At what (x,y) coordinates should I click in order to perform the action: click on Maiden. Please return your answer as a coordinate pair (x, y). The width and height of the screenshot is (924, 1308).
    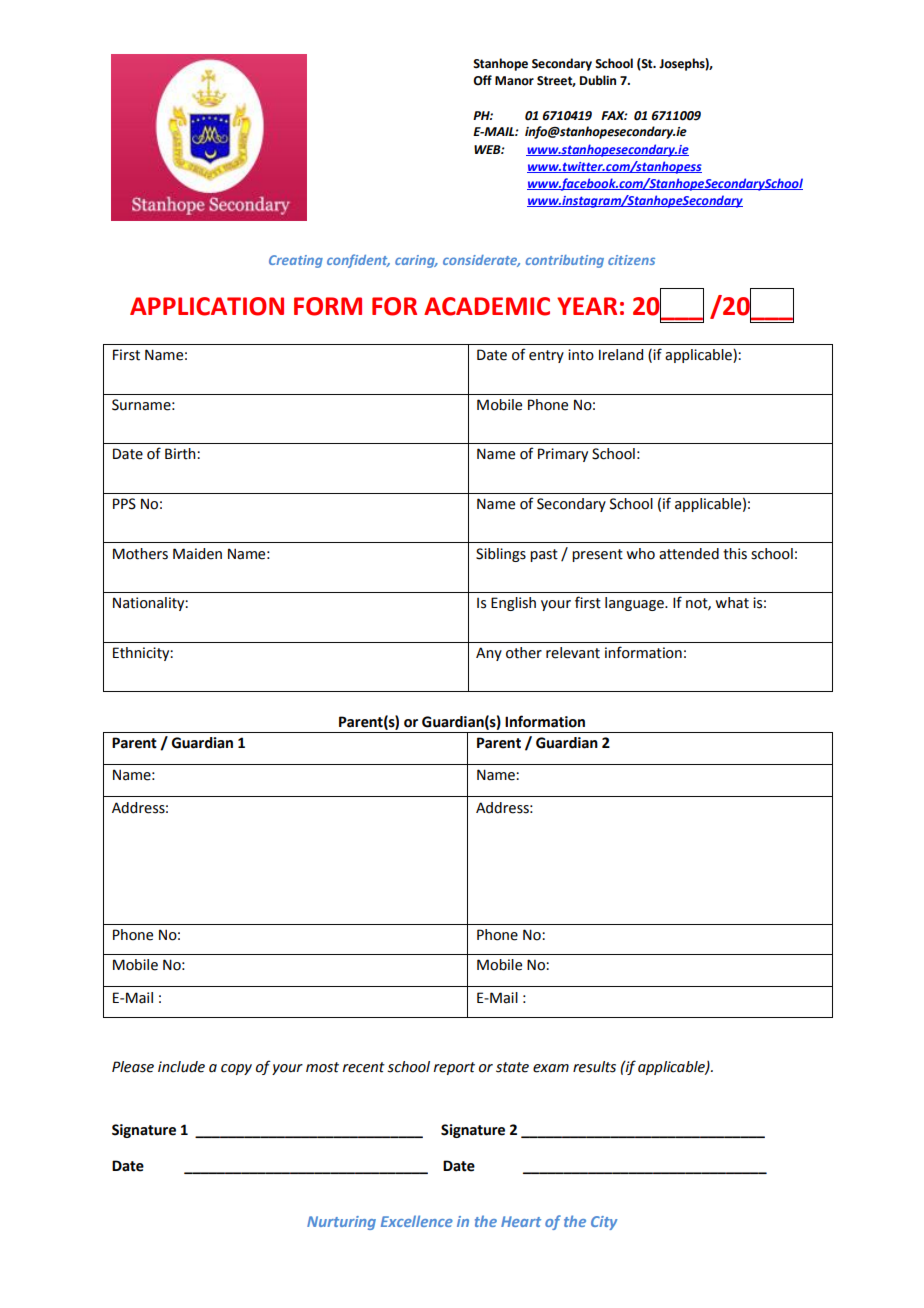
    Looking at the image, I should click on (197, 554).
